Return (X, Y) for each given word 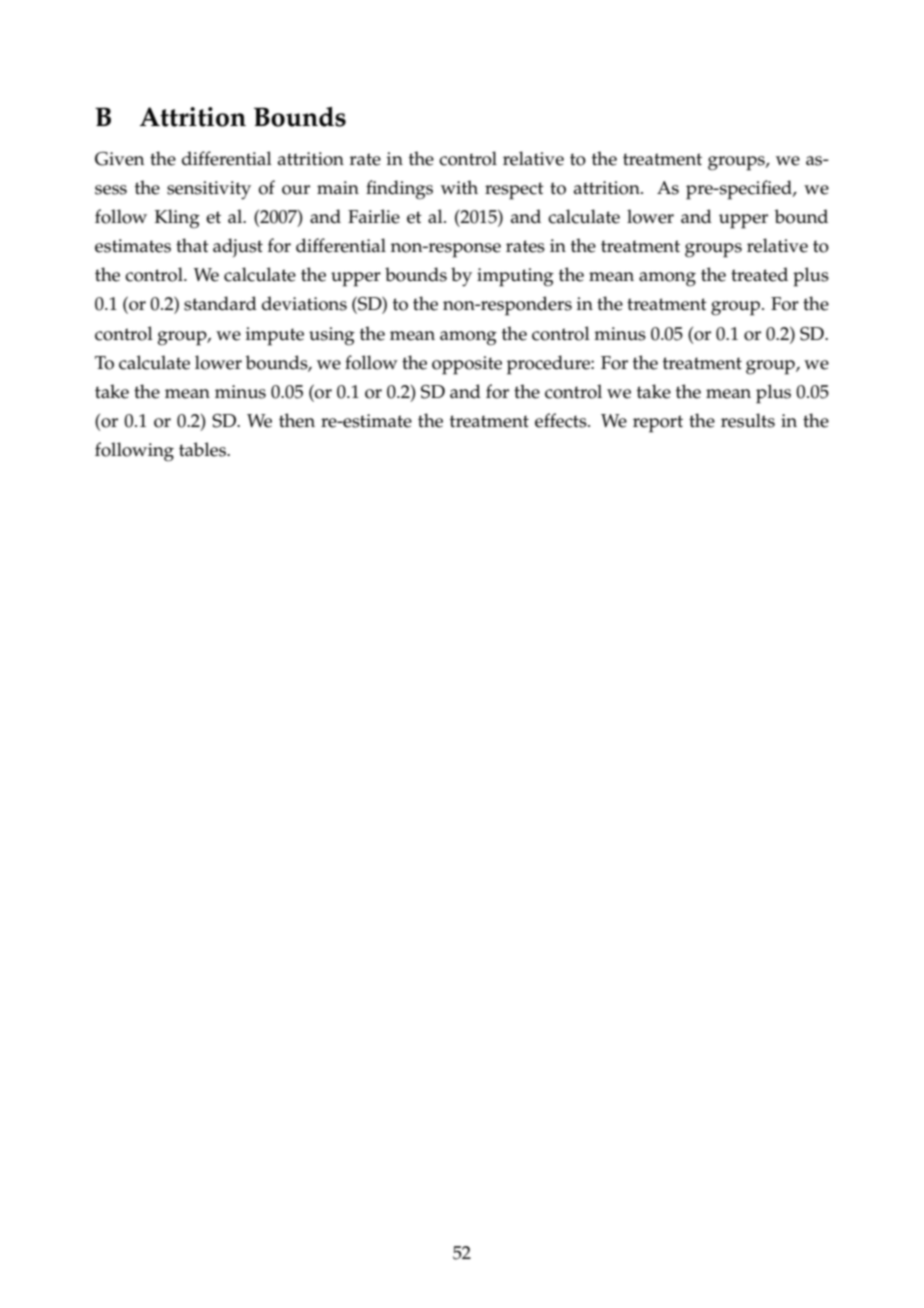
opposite (467, 365)
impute (275, 336)
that (192, 245)
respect (514, 191)
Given (119, 159)
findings (399, 190)
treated (759, 274)
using (332, 336)
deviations (304, 303)
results (748, 420)
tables (203, 449)
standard (220, 303)
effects (562, 420)
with (459, 187)
